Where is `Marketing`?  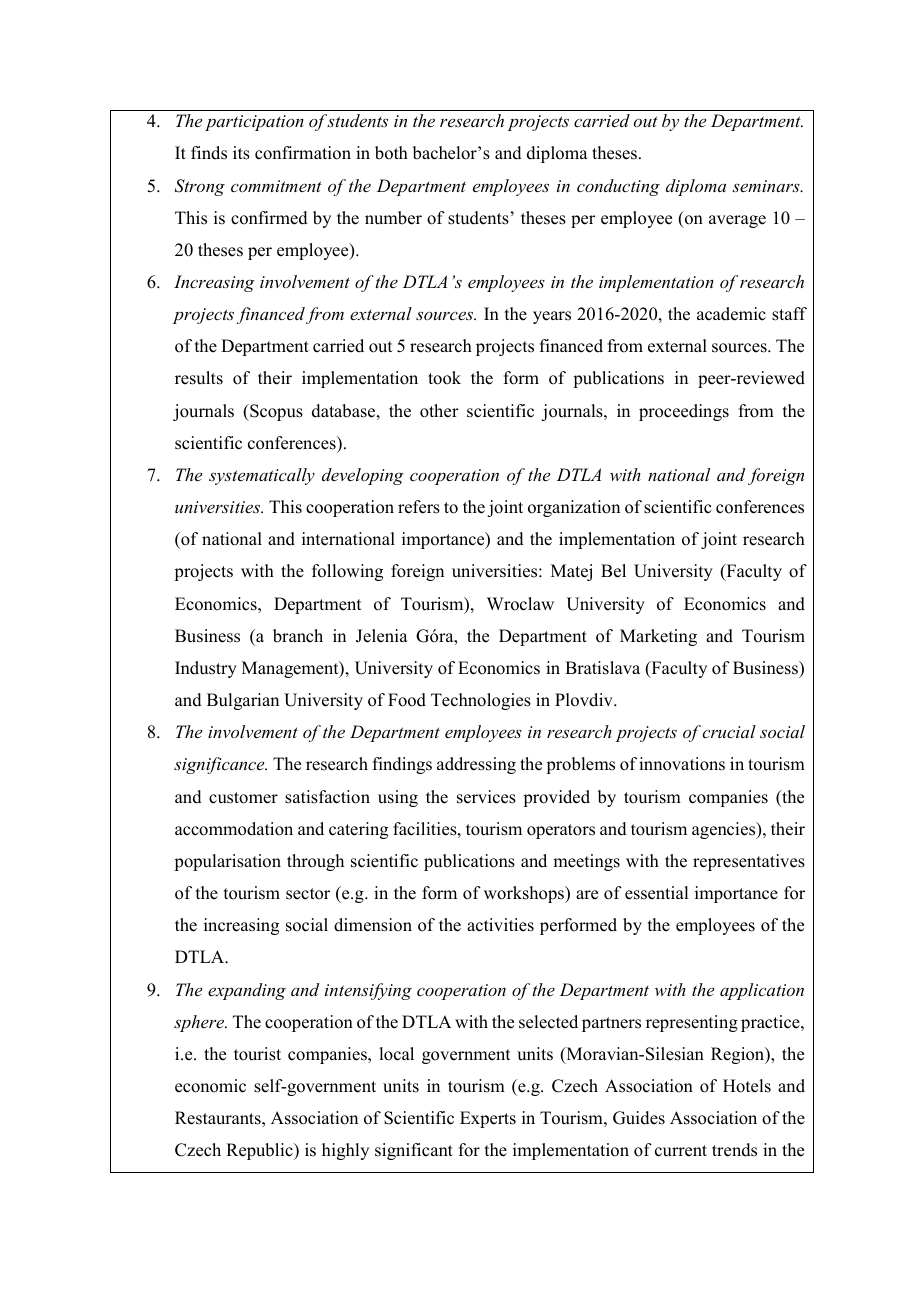
Marketing is located at coordinates (658, 637).
